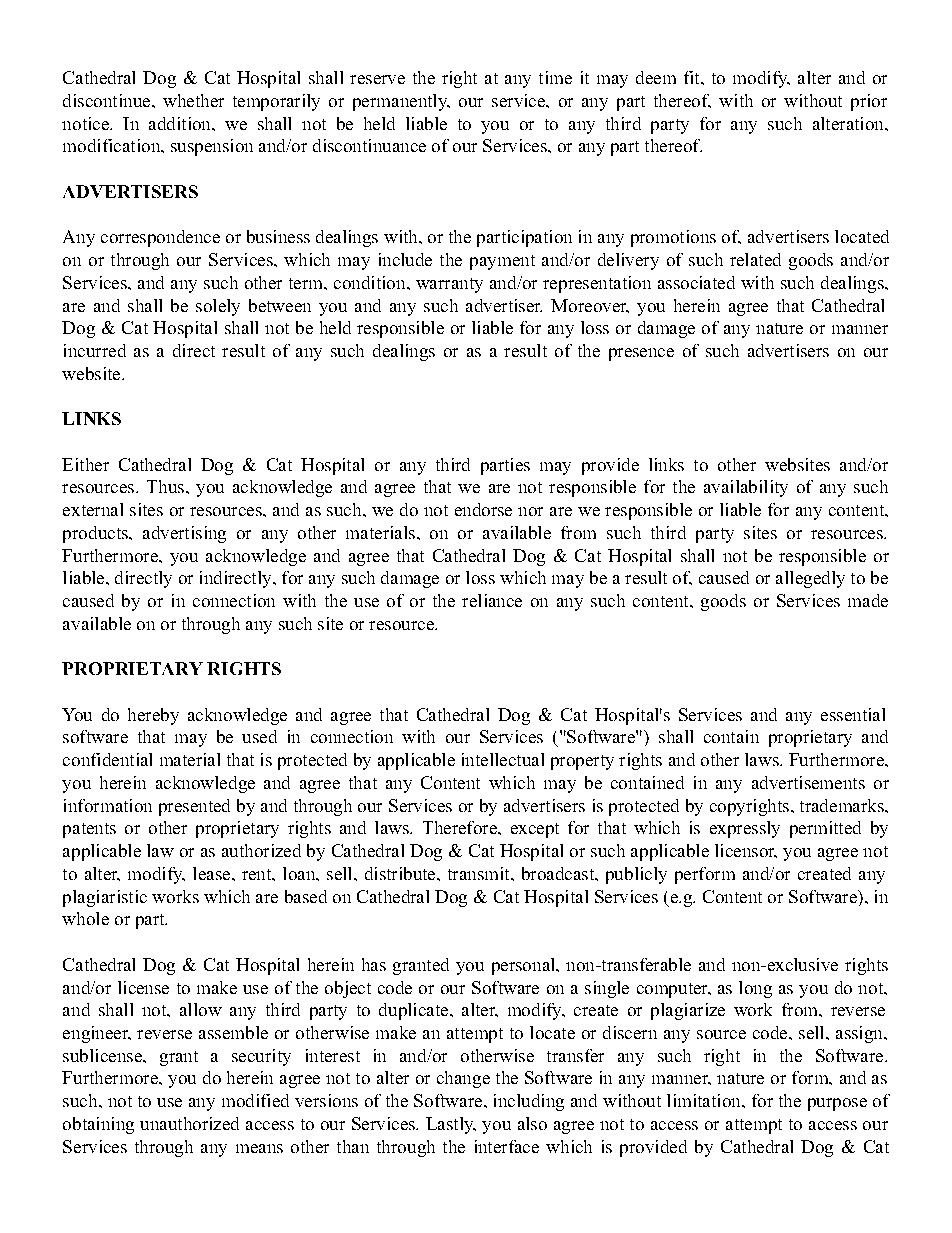 The image size is (952, 1233). Describe the element at coordinates (492, 600) in the page. I see `reliance` at that location.
